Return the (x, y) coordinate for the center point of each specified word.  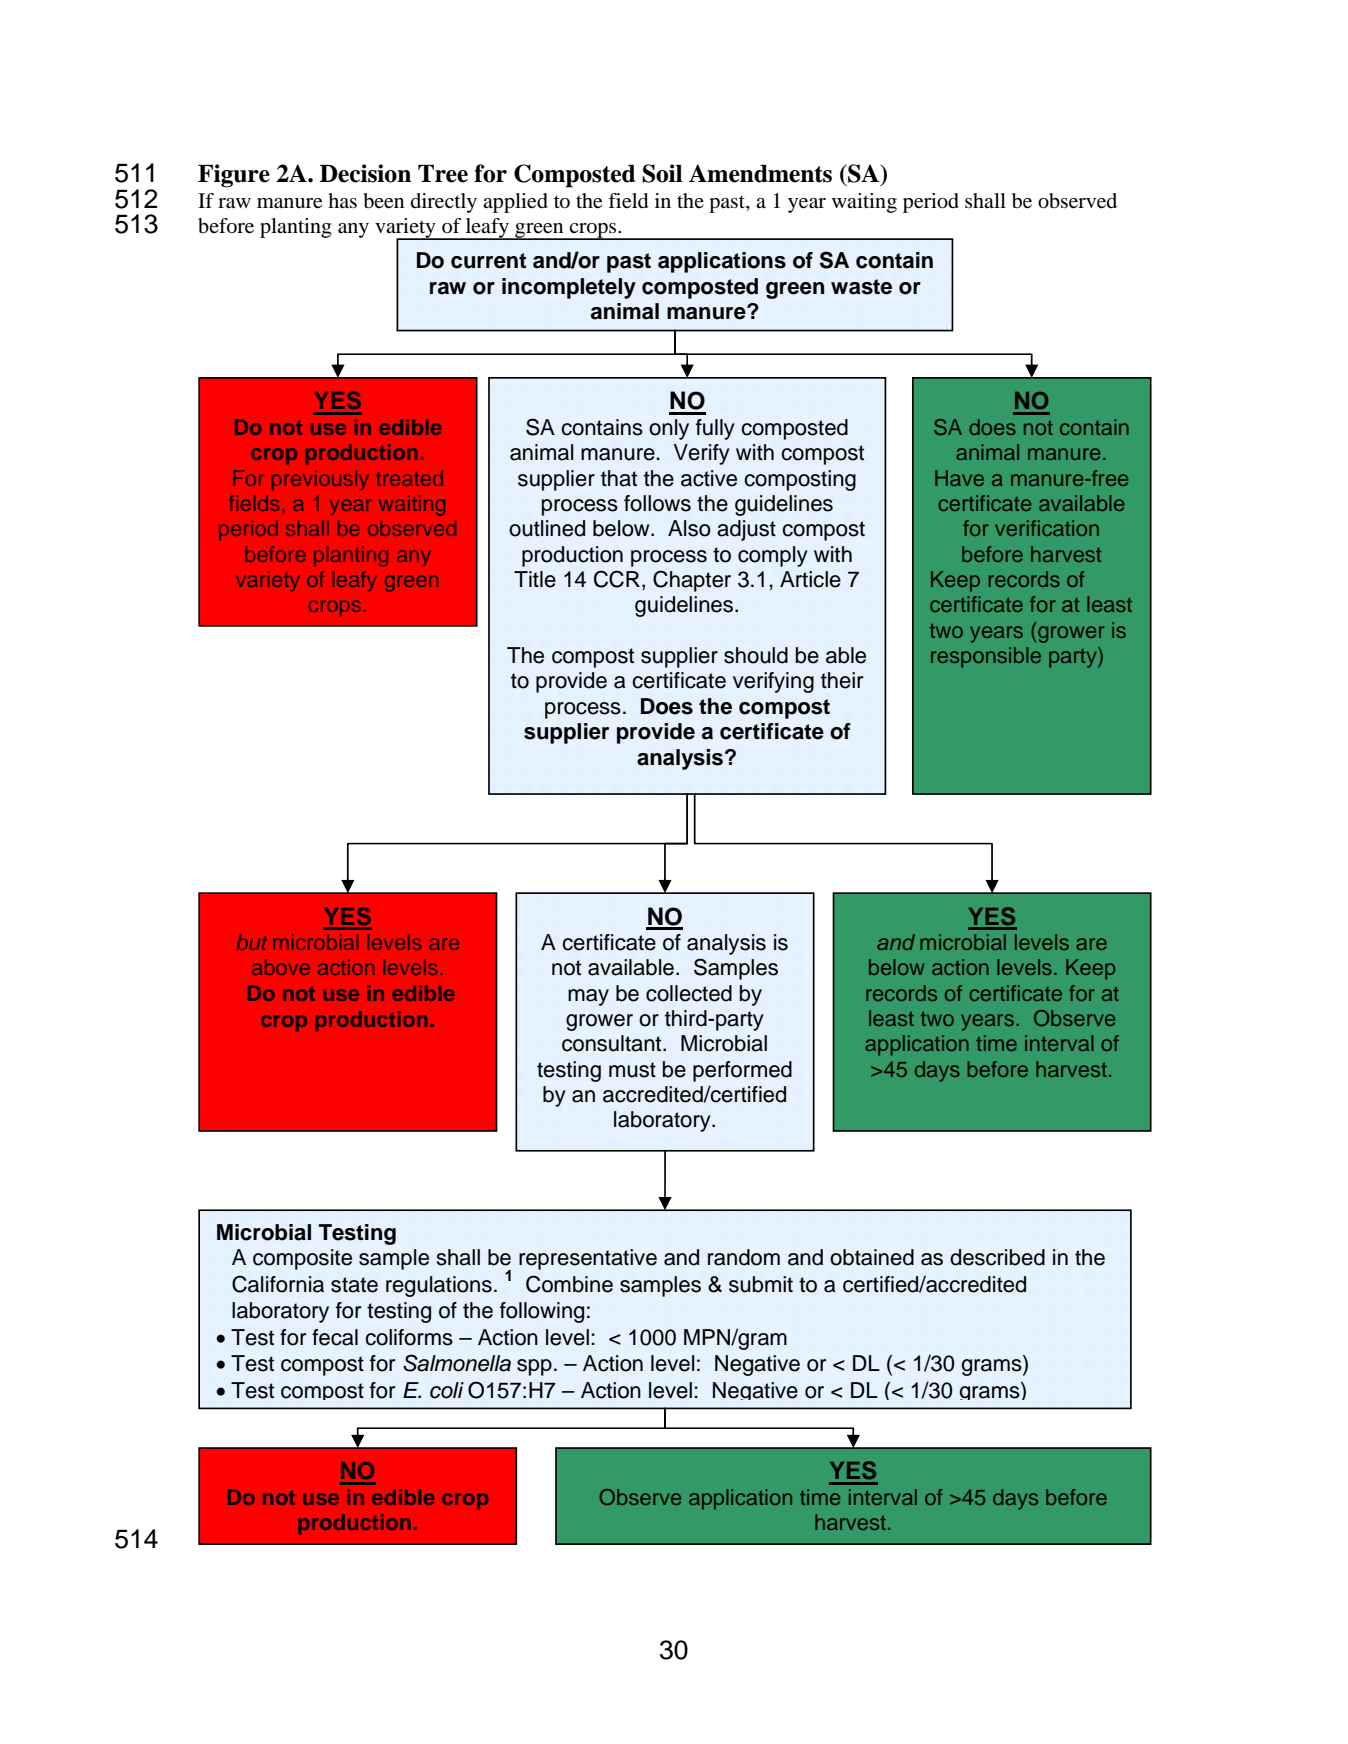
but (251, 942)
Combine (569, 1284)
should (756, 655)
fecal (335, 1337)
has (342, 200)
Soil (662, 173)
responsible (986, 657)
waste (861, 287)
